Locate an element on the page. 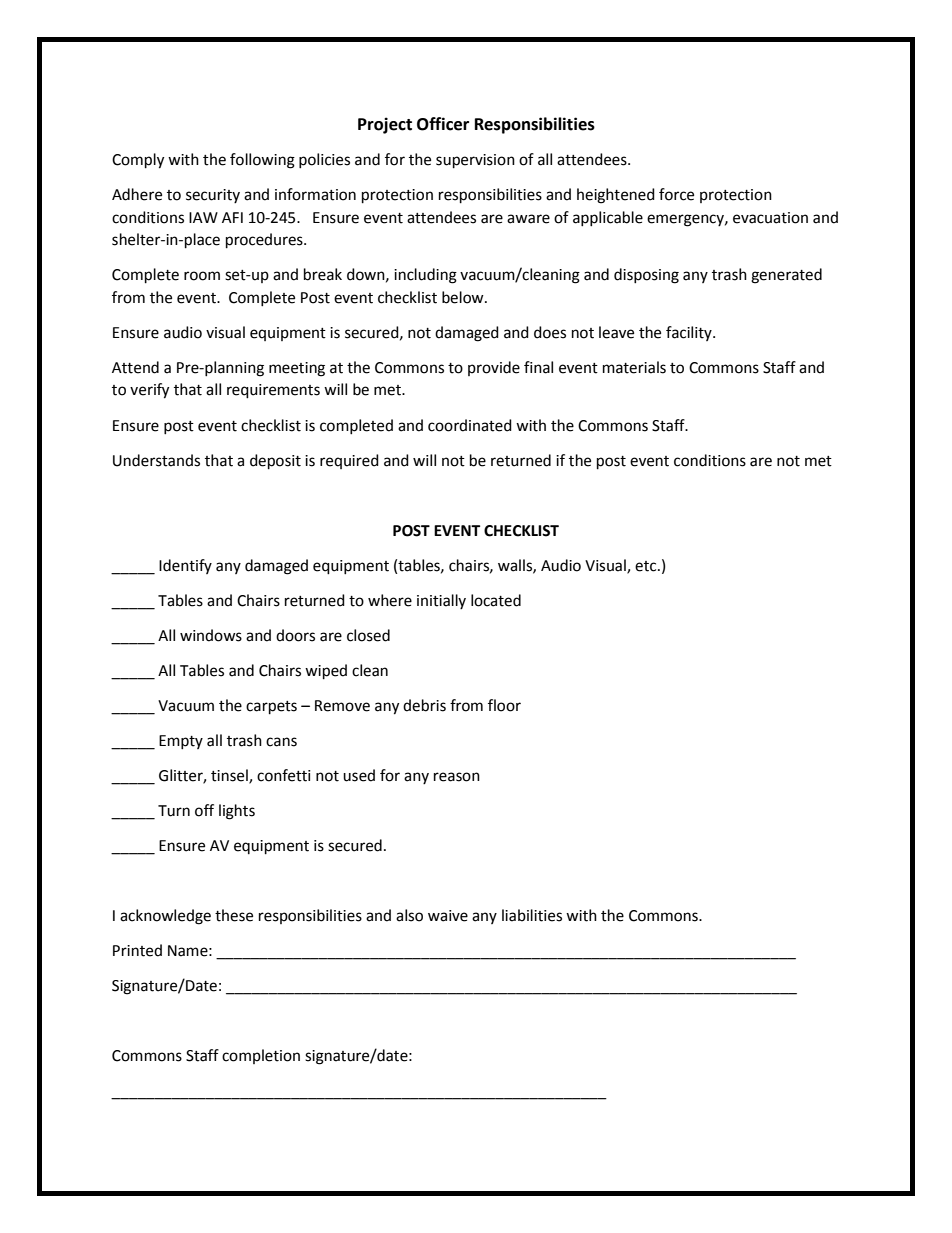 The height and width of the document is (1233, 952). following is located at coordinates (262, 161).
